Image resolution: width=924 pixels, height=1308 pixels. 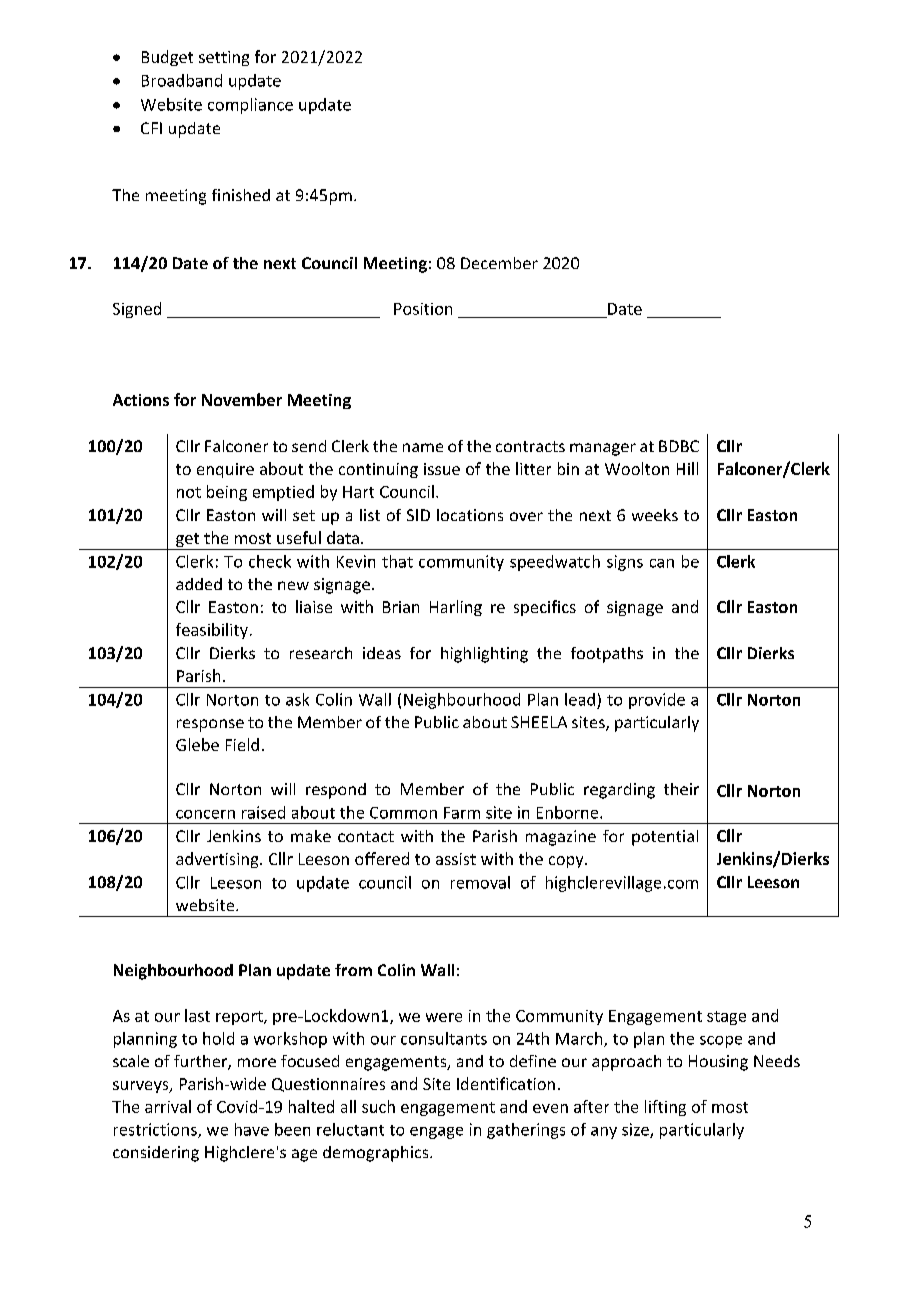 I want to click on Brian, so click(x=401, y=607).
